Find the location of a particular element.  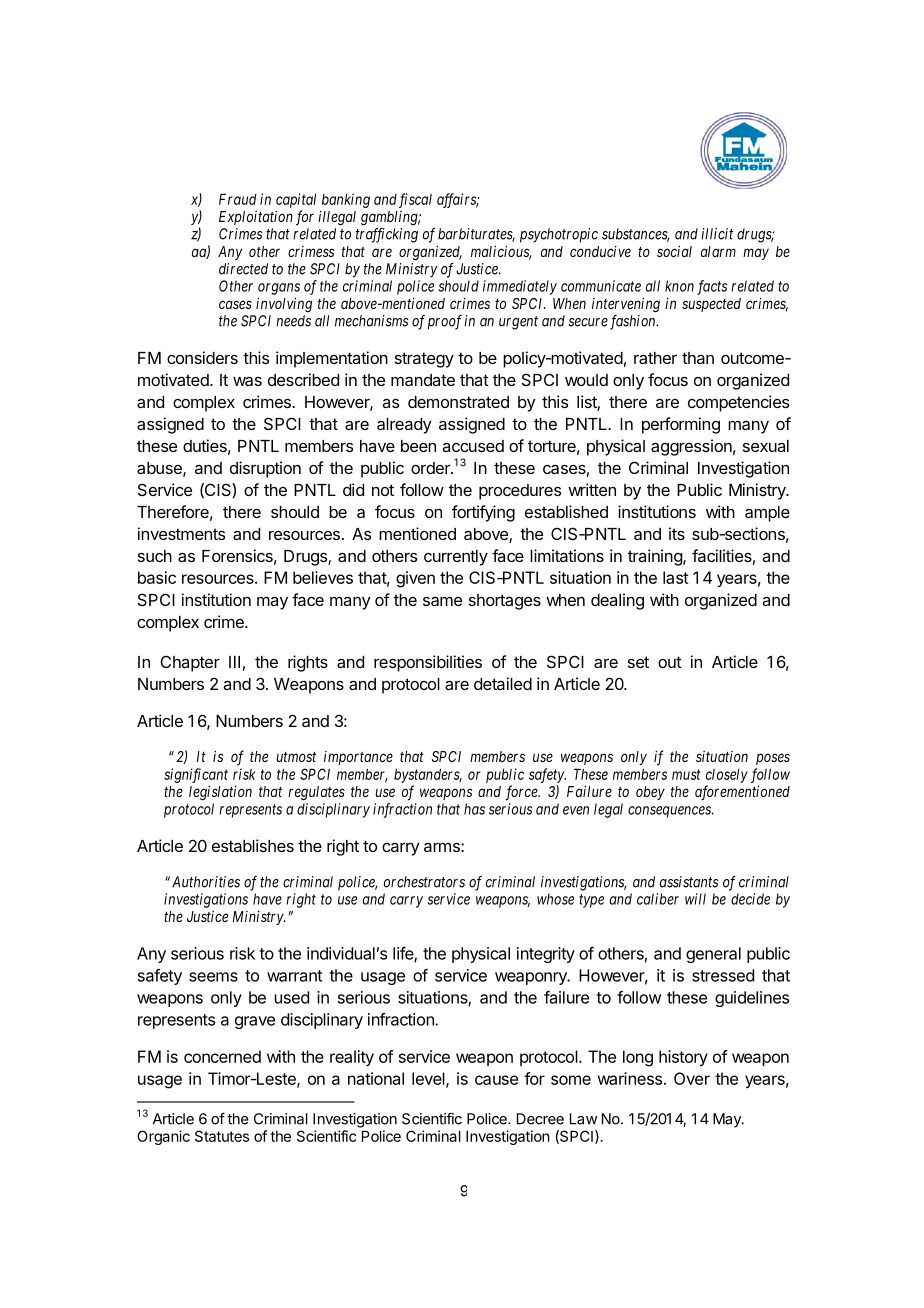

illicit is located at coordinates (717, 234).
